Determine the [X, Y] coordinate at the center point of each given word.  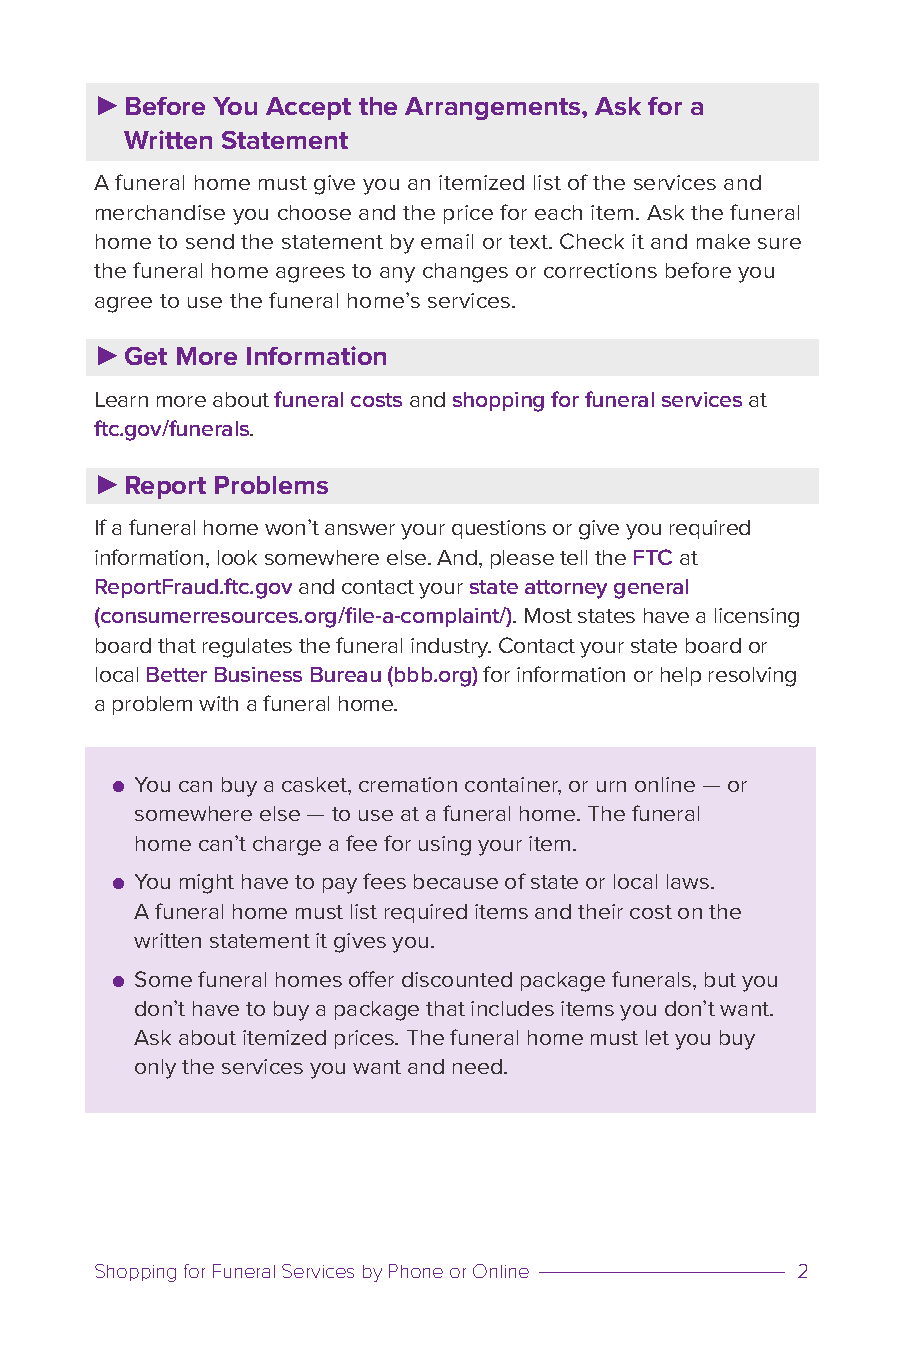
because [456, 881]
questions [499, 529]
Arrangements [494, 108]
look [237, 557]
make [723, 241]
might [207, 884]
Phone [416, 1271]
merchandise [160, 212]
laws [689, 881]
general [651, 589]
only [155, 1069]
